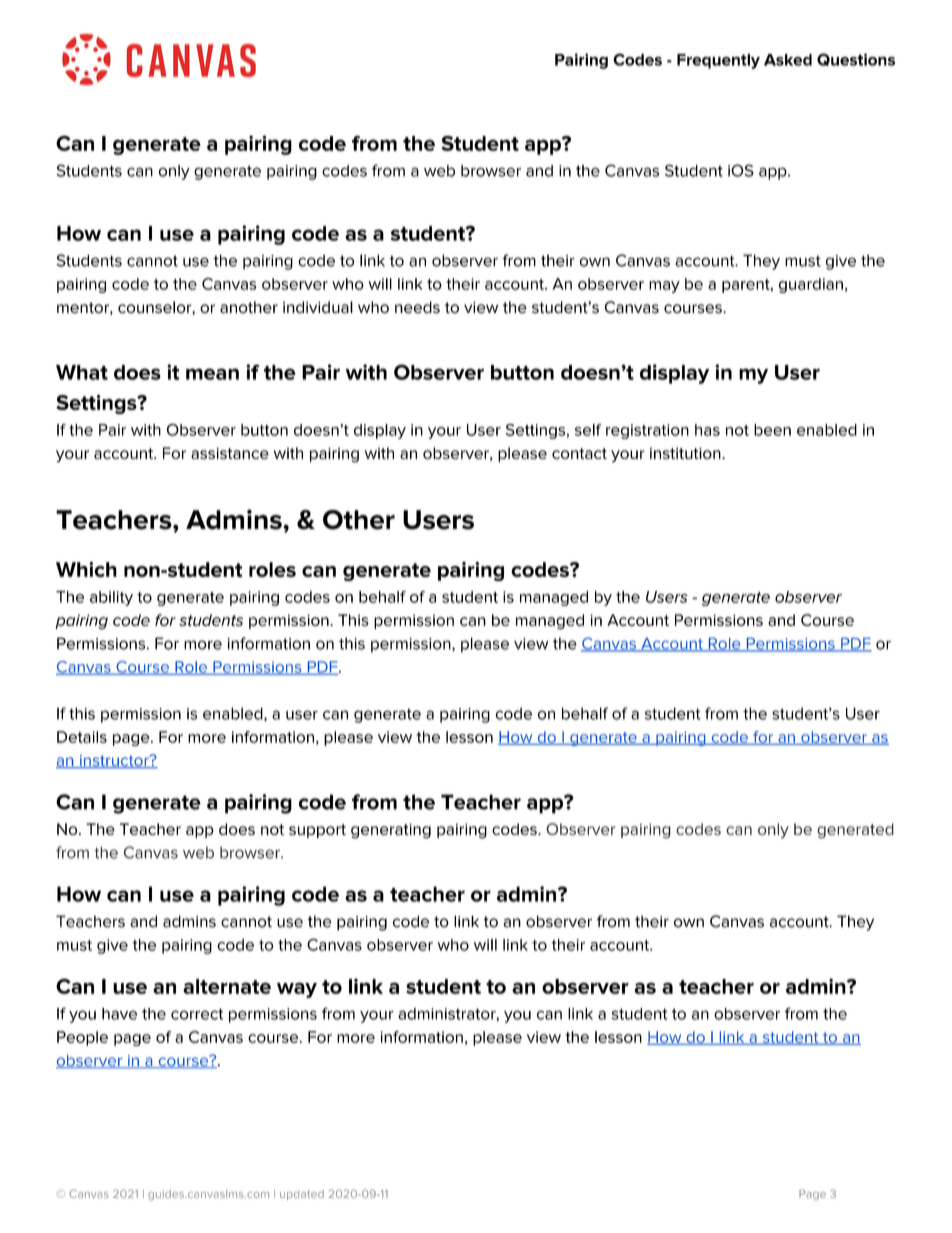 The height and width of the image is (1233, 952). What do you see at coordinates (318, 307) in the image?
I see `individual` at bounding box center [318, 307].
